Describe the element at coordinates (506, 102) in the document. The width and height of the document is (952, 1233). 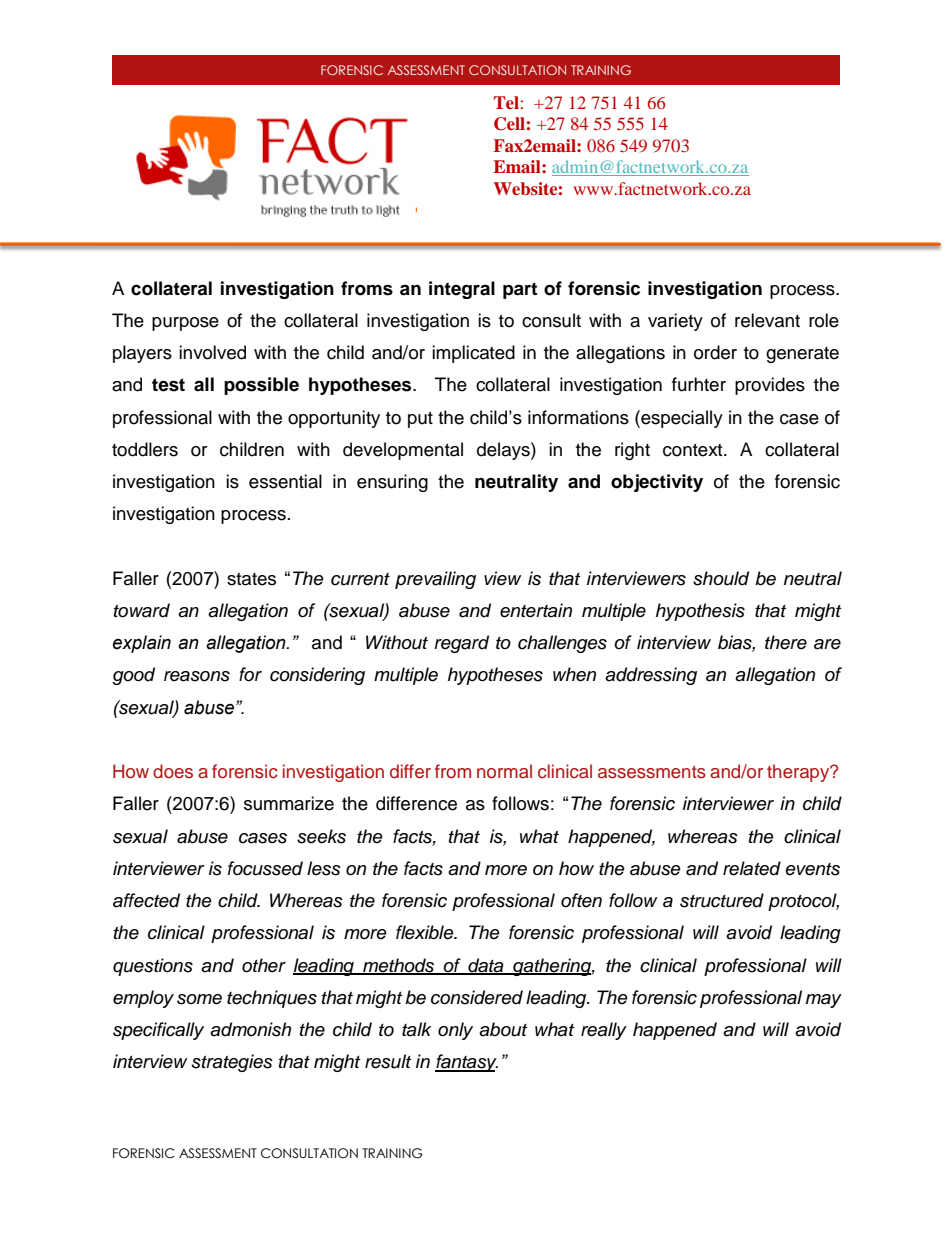
I see `Tel` at that location.
